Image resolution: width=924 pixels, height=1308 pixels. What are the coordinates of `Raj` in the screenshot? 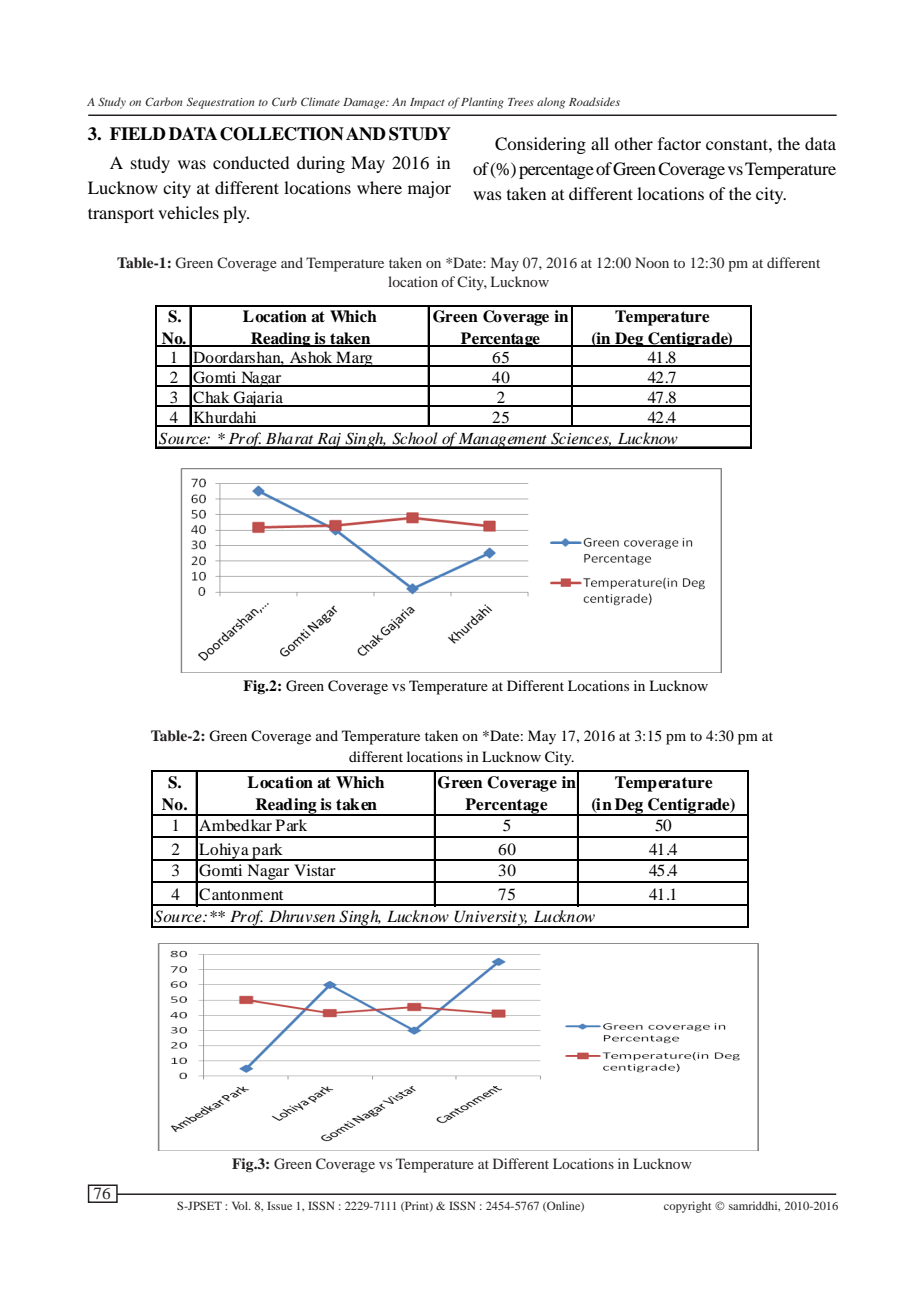 It's located at (329, 441).
